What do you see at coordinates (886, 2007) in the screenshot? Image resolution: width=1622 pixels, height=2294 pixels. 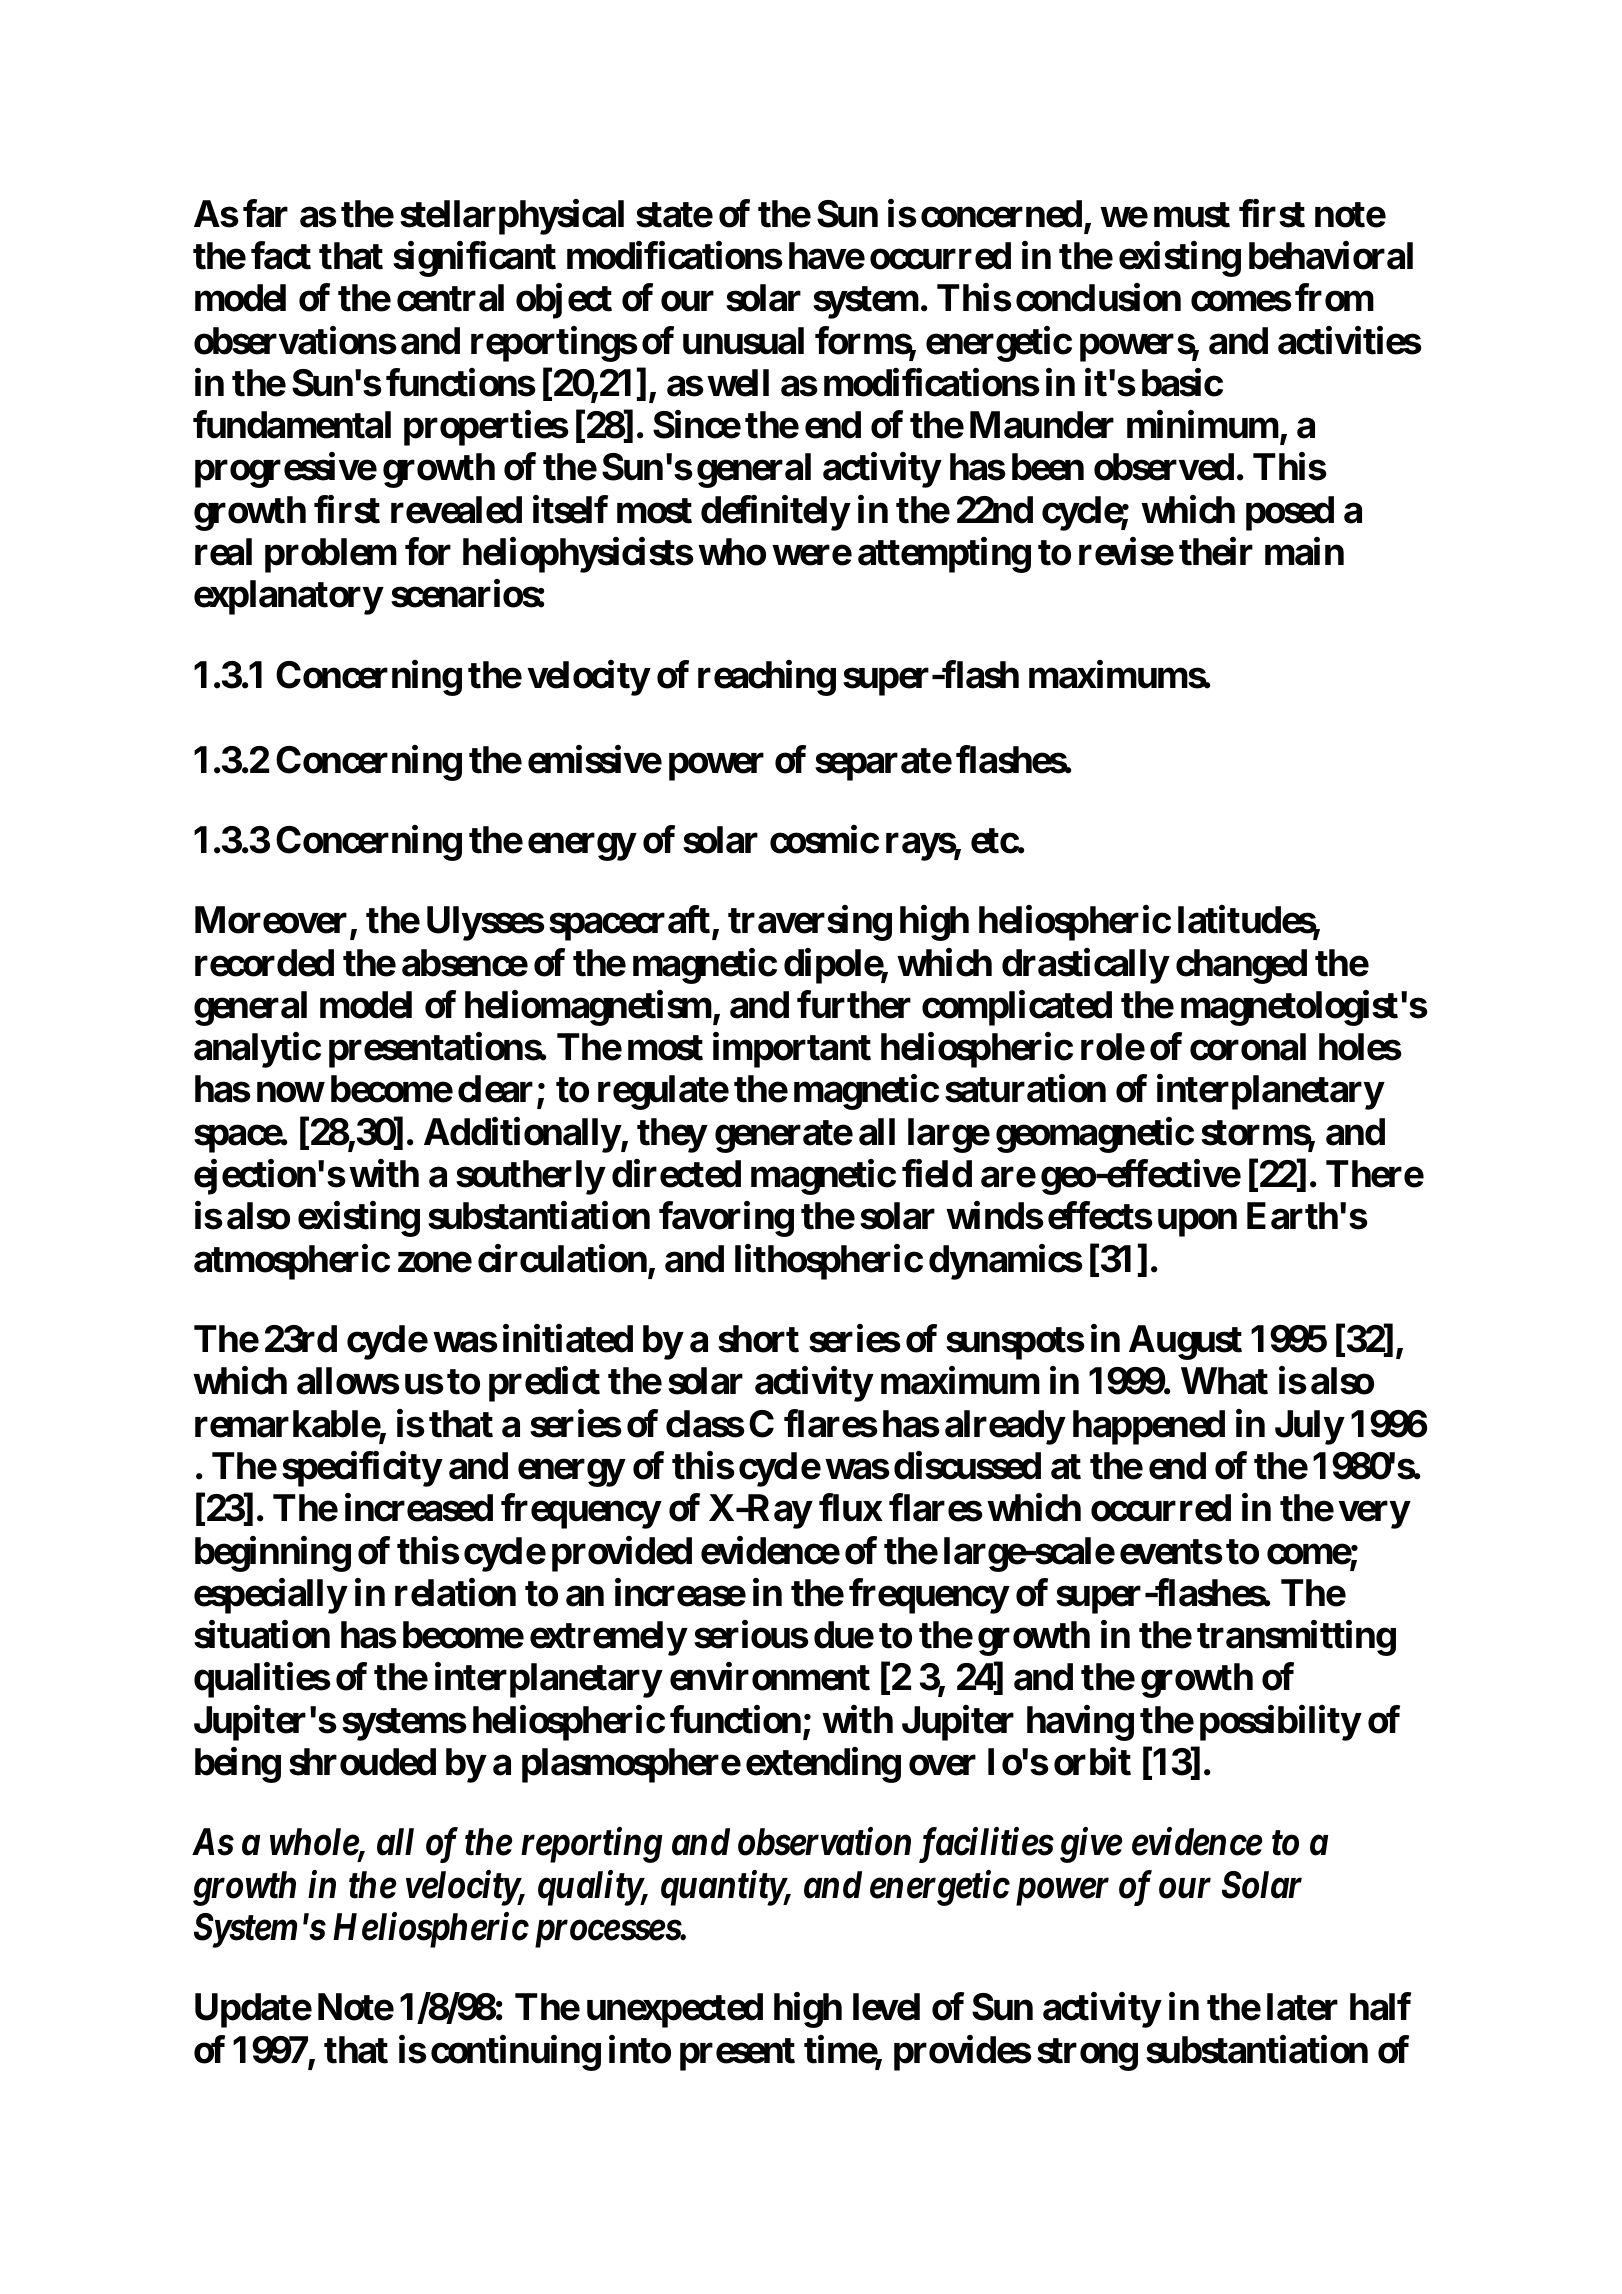 I see `level` at bounding box center [886, 2007].
